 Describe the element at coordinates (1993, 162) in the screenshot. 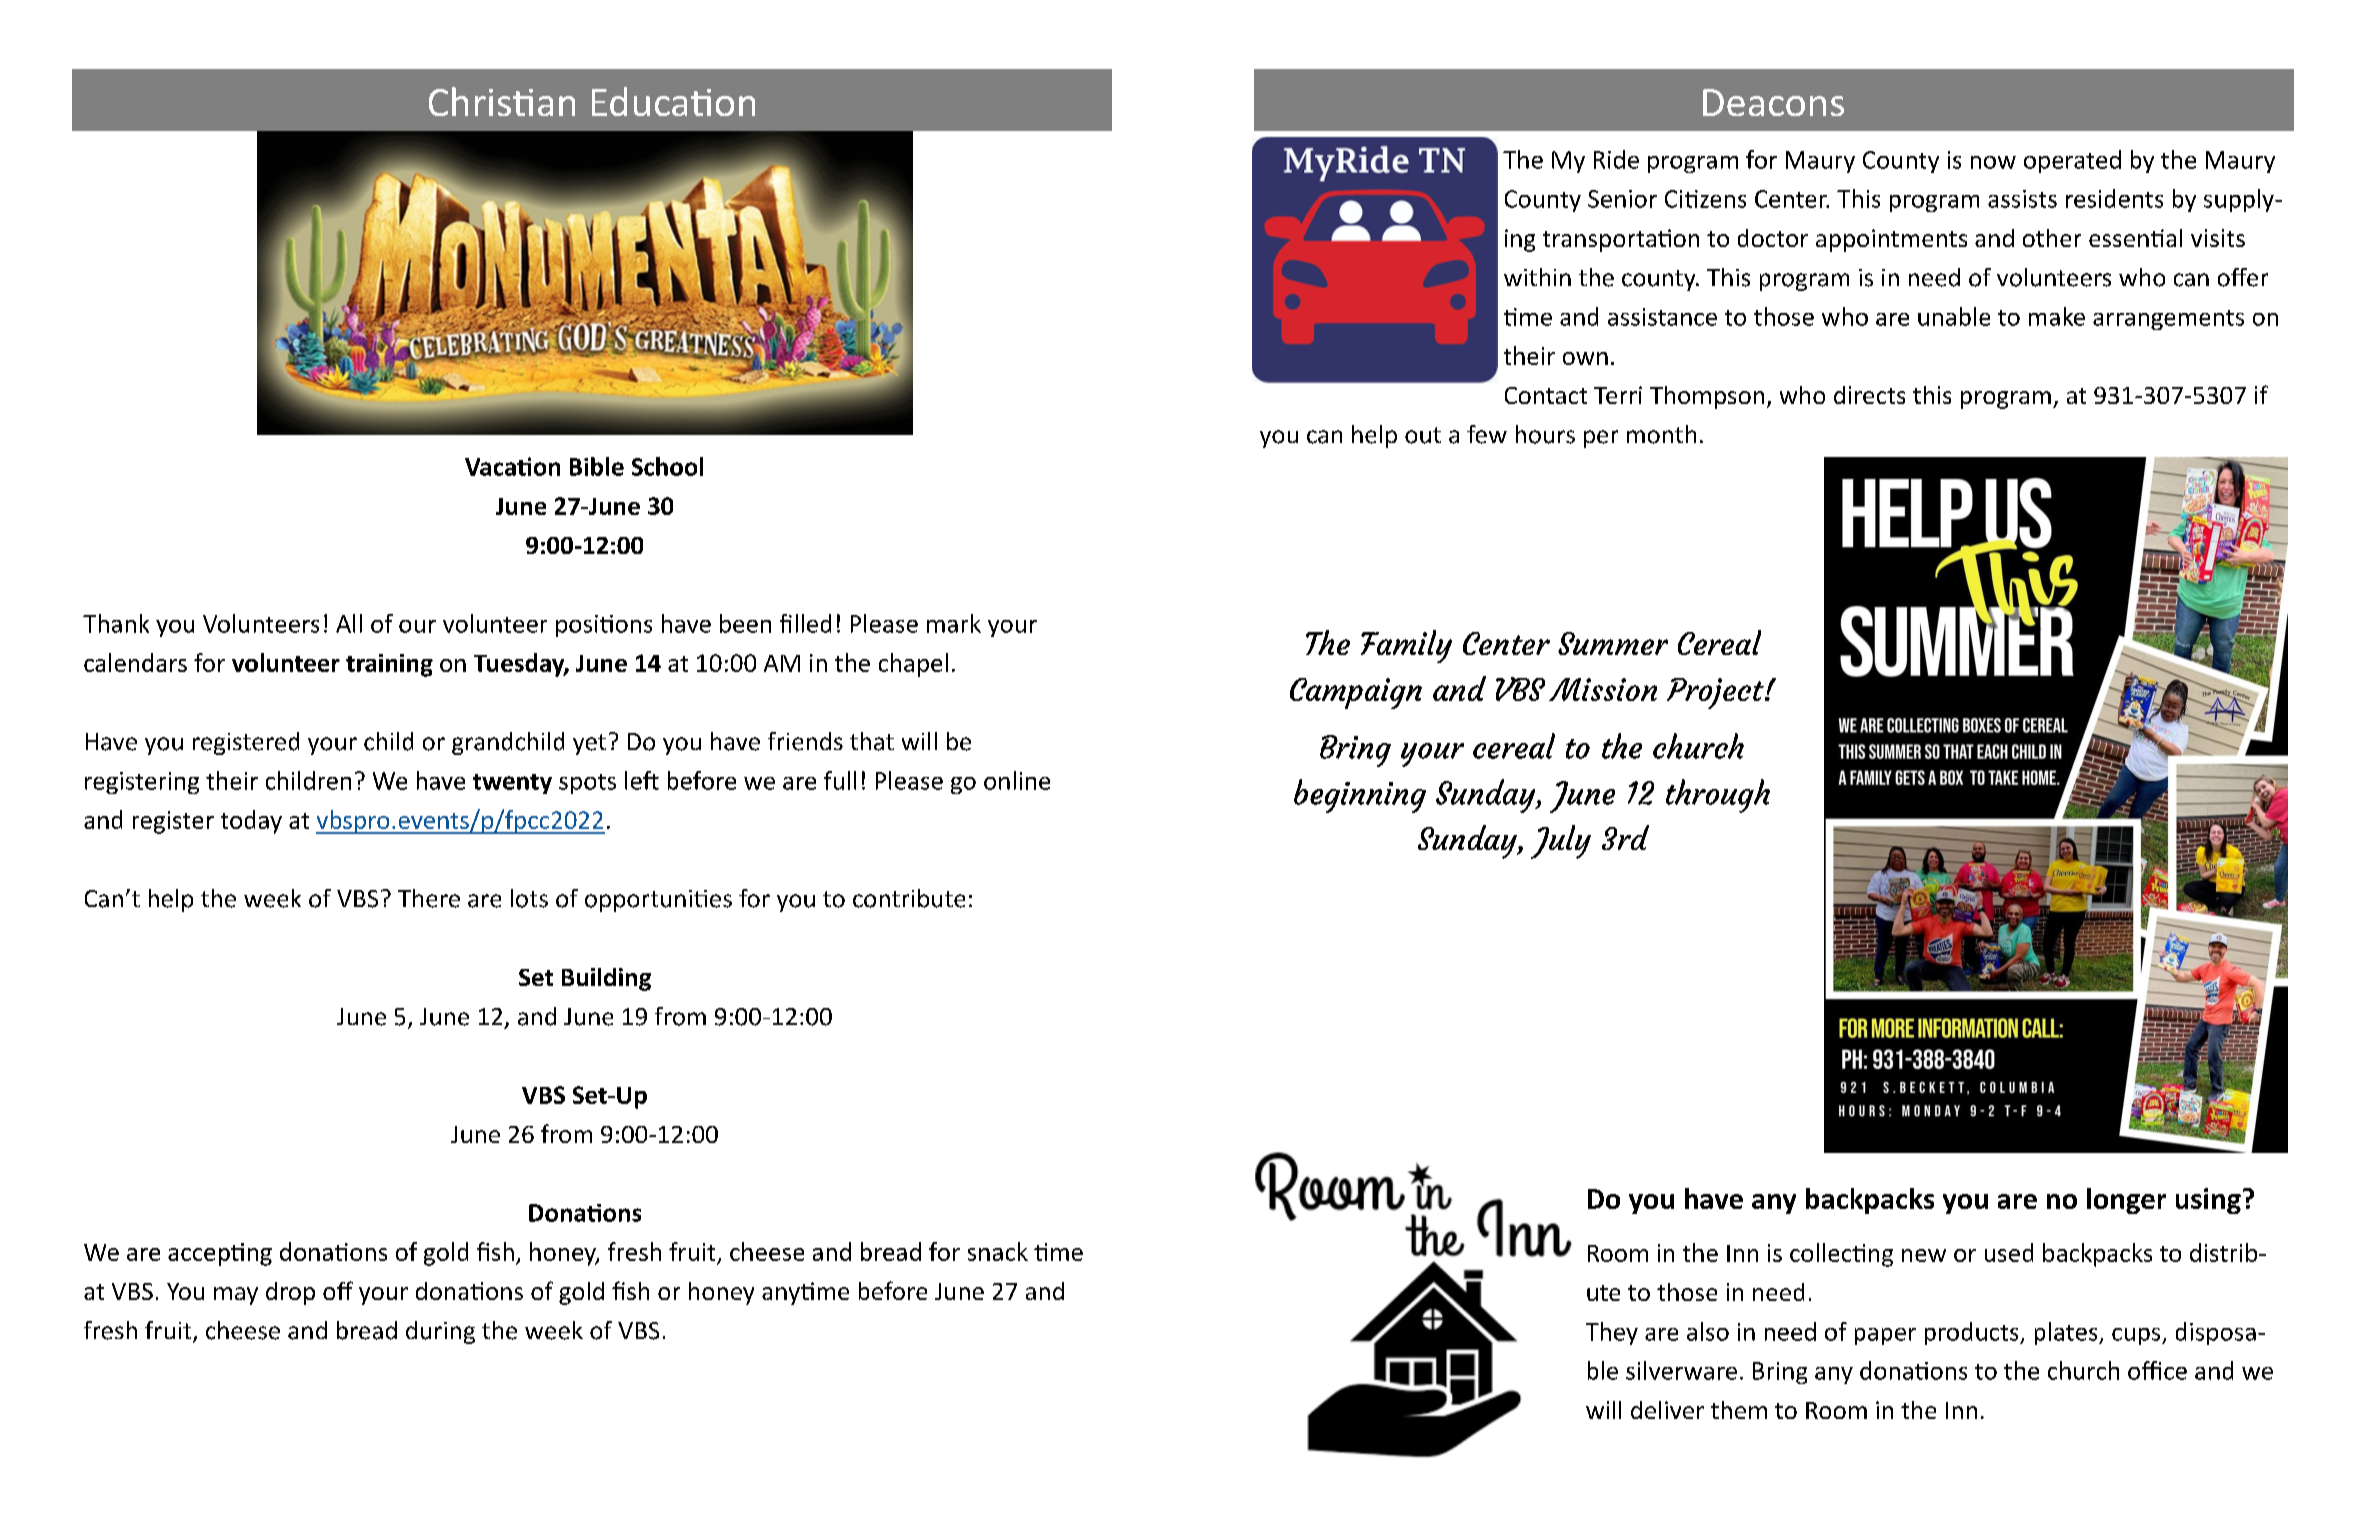

I see `now` at that location.
